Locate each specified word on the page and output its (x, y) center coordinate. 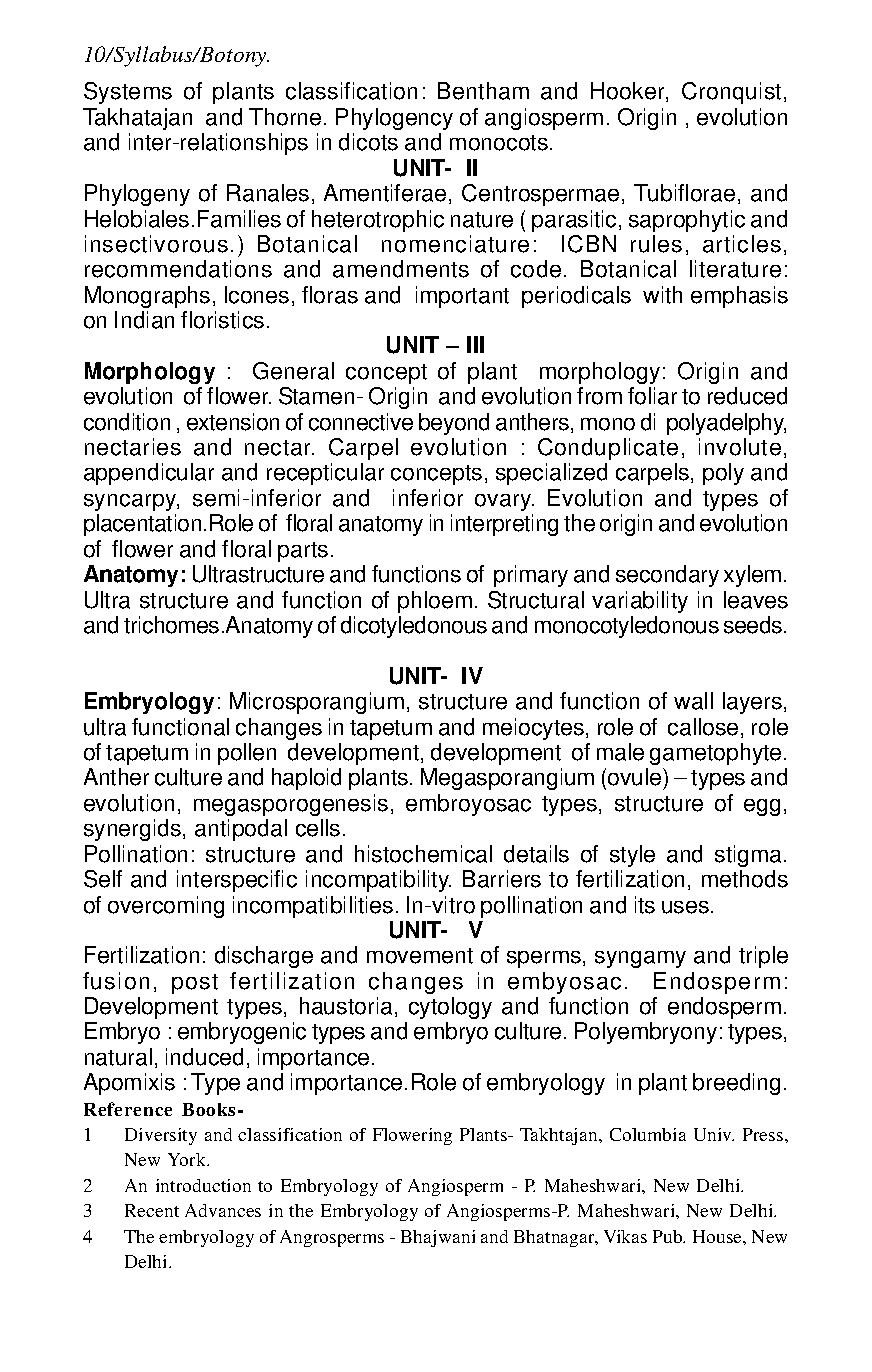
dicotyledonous (414, 627)
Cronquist (731, 93)
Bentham (483, 91)
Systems (128, 93)
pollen (247, 754)
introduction (203, 1185)
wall (693, 701)
